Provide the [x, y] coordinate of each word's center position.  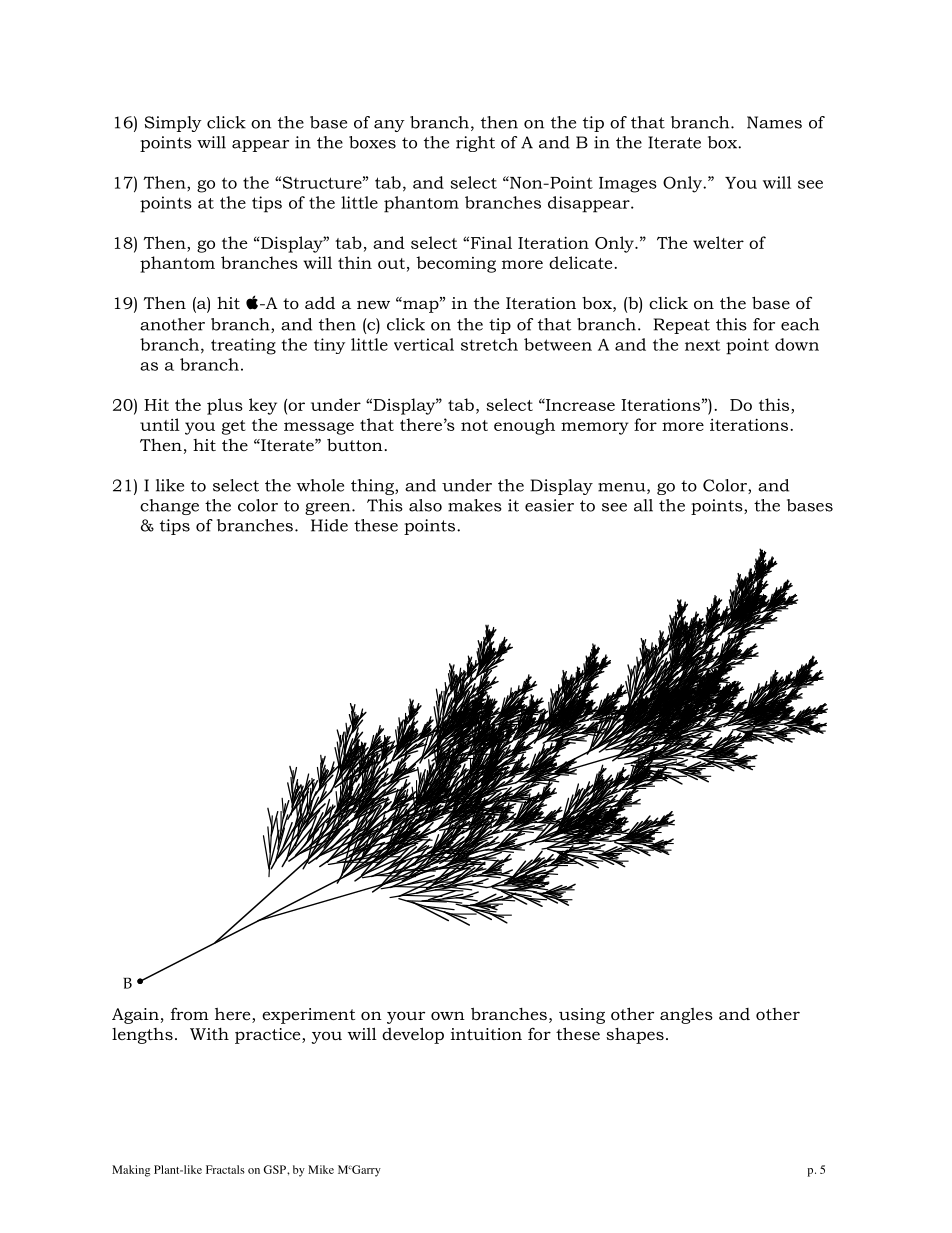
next [703, 345]
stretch [489, 344]
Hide [329, 525]
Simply [173, 124]
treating [243, 346]
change [169, 507]
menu [623, 488]
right [475, 144]
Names [774, 122]
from [190, 1013]
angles [686, 1016]
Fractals [225, 1169]
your [406, 1017]
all [643, 505]
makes [475, 505]
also [425, 505]
